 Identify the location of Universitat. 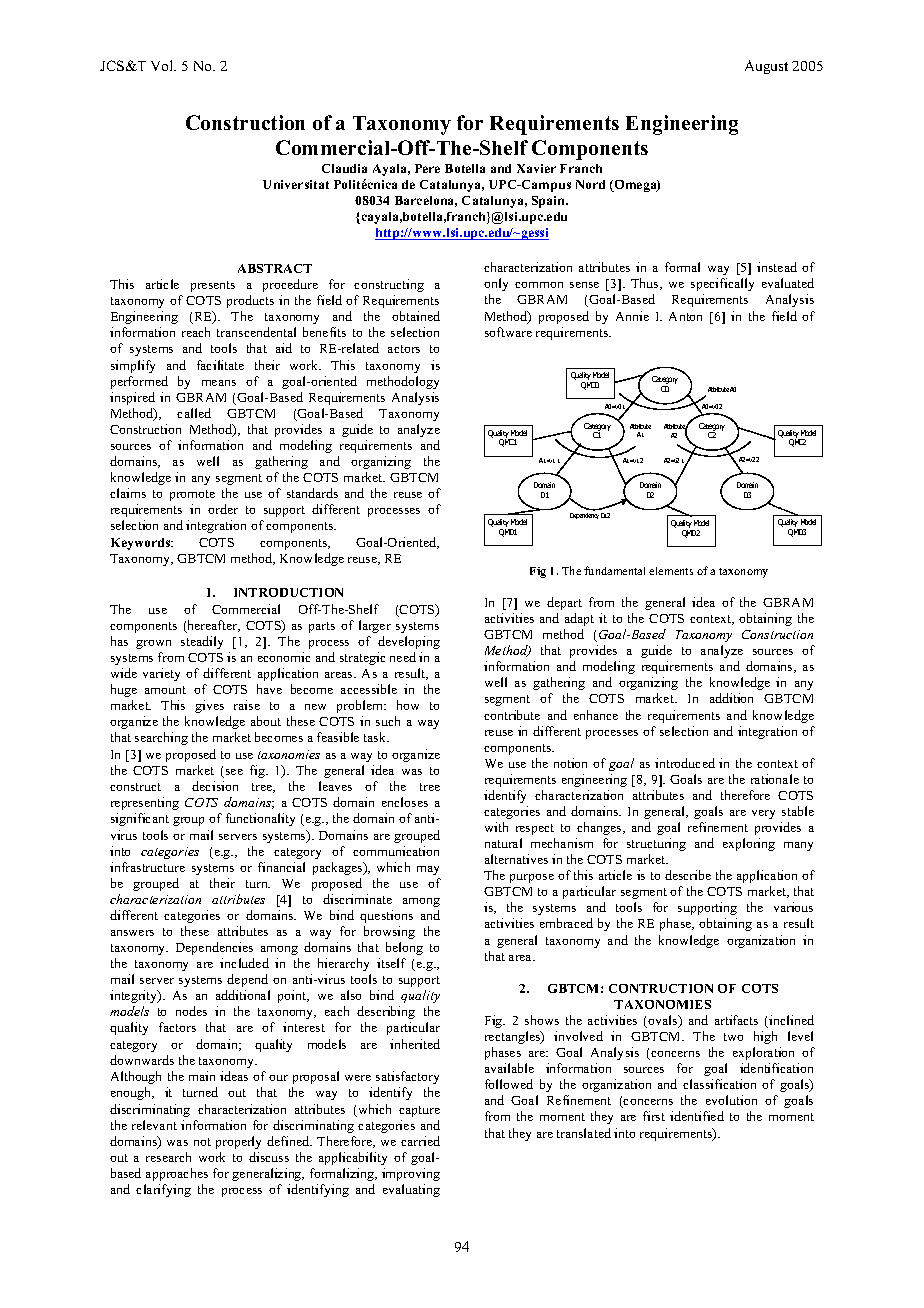
(296, 184).
